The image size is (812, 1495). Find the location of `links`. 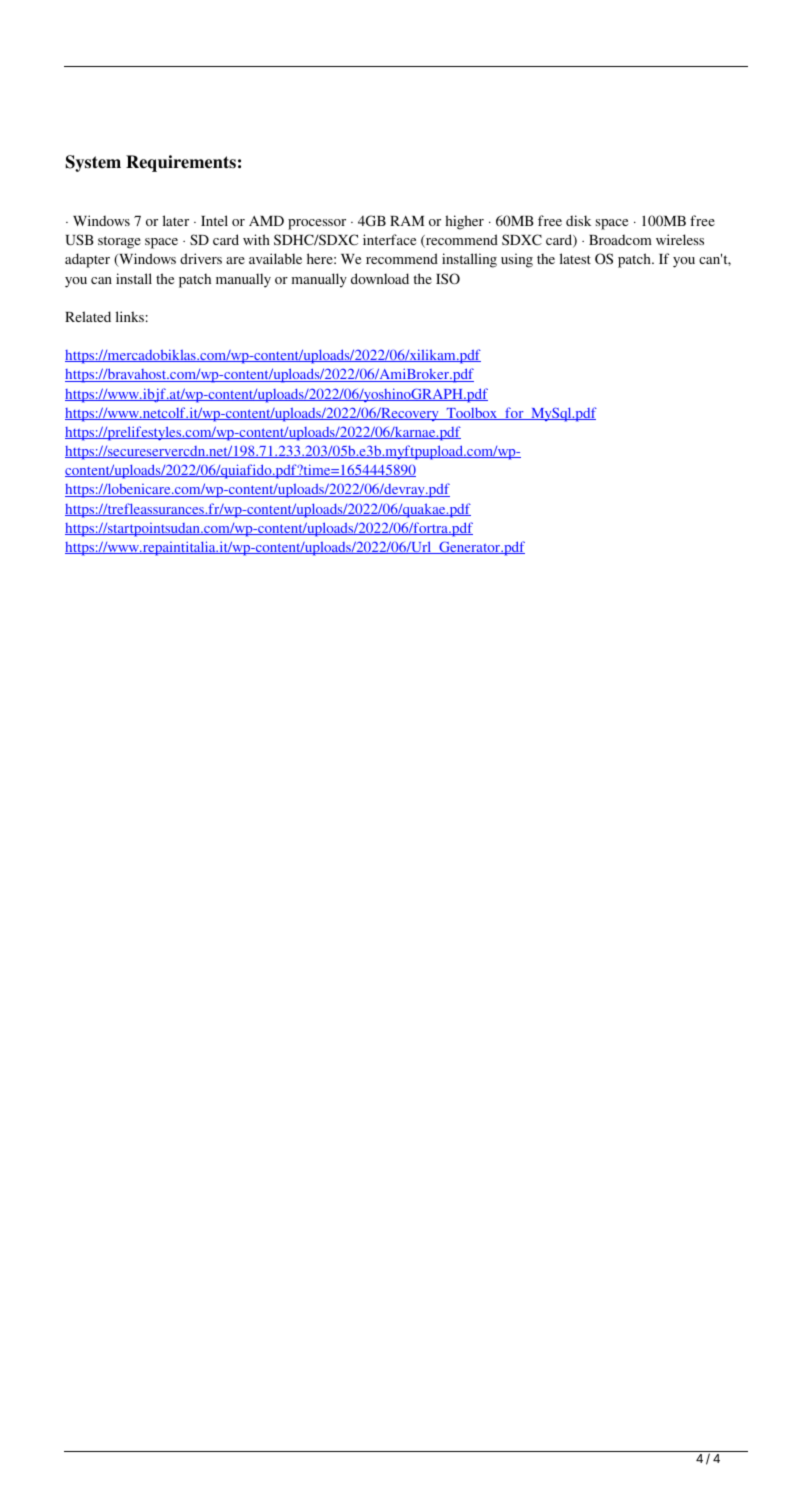

links is located at coordinates (130, 316).
